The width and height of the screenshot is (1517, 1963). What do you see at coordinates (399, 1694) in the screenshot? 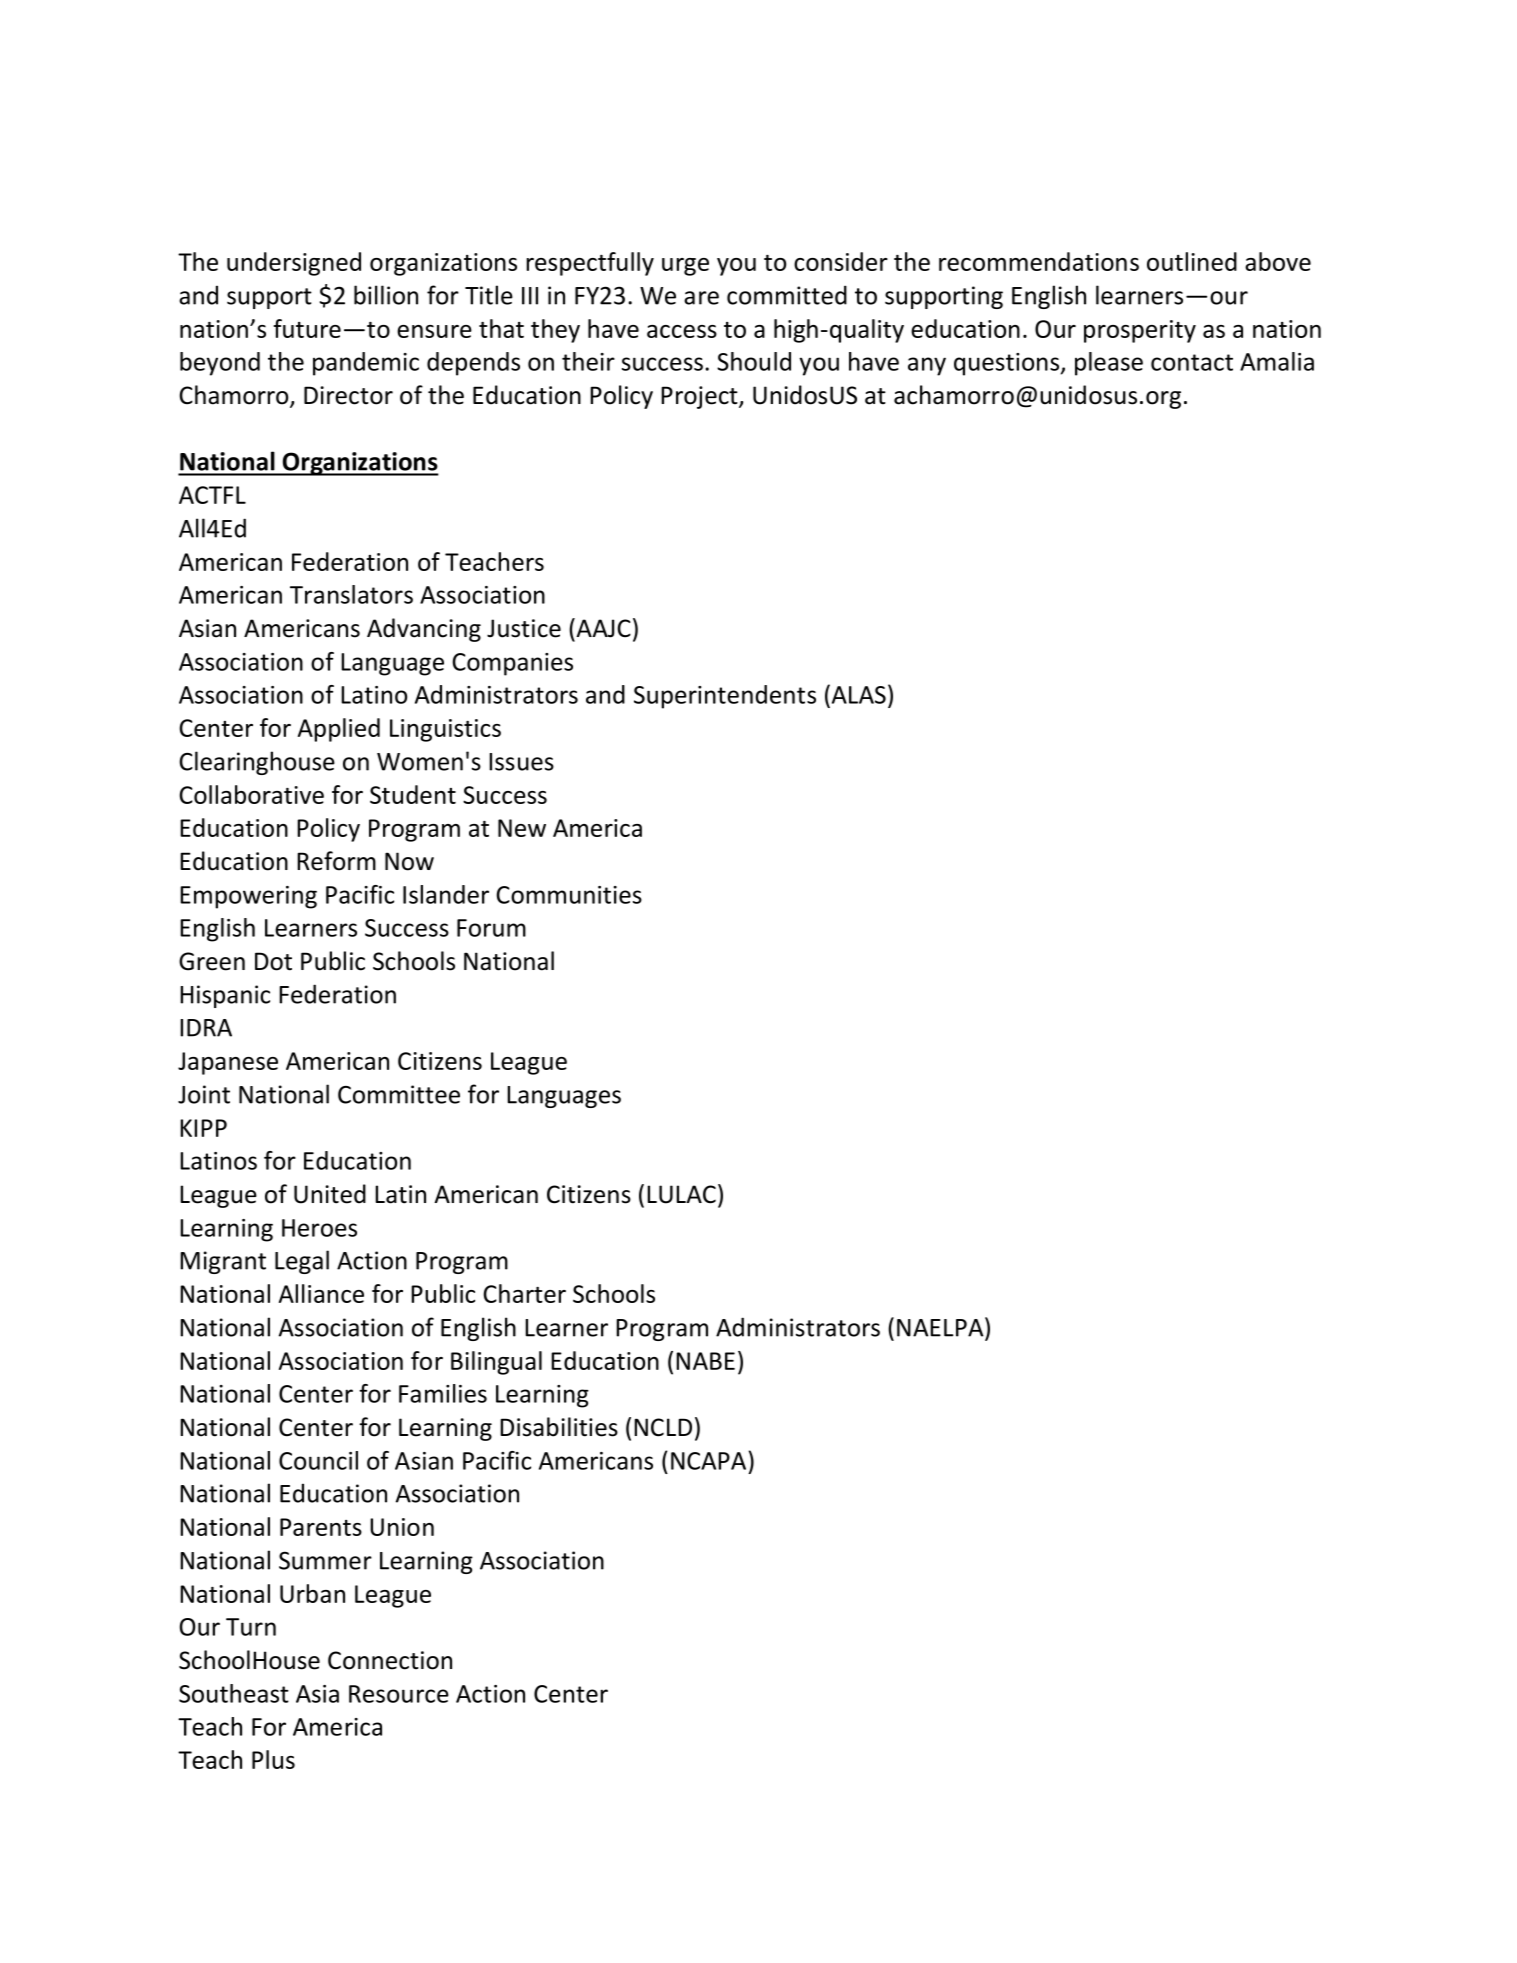
I see `Resource` at bounding box center [399, 1694].
